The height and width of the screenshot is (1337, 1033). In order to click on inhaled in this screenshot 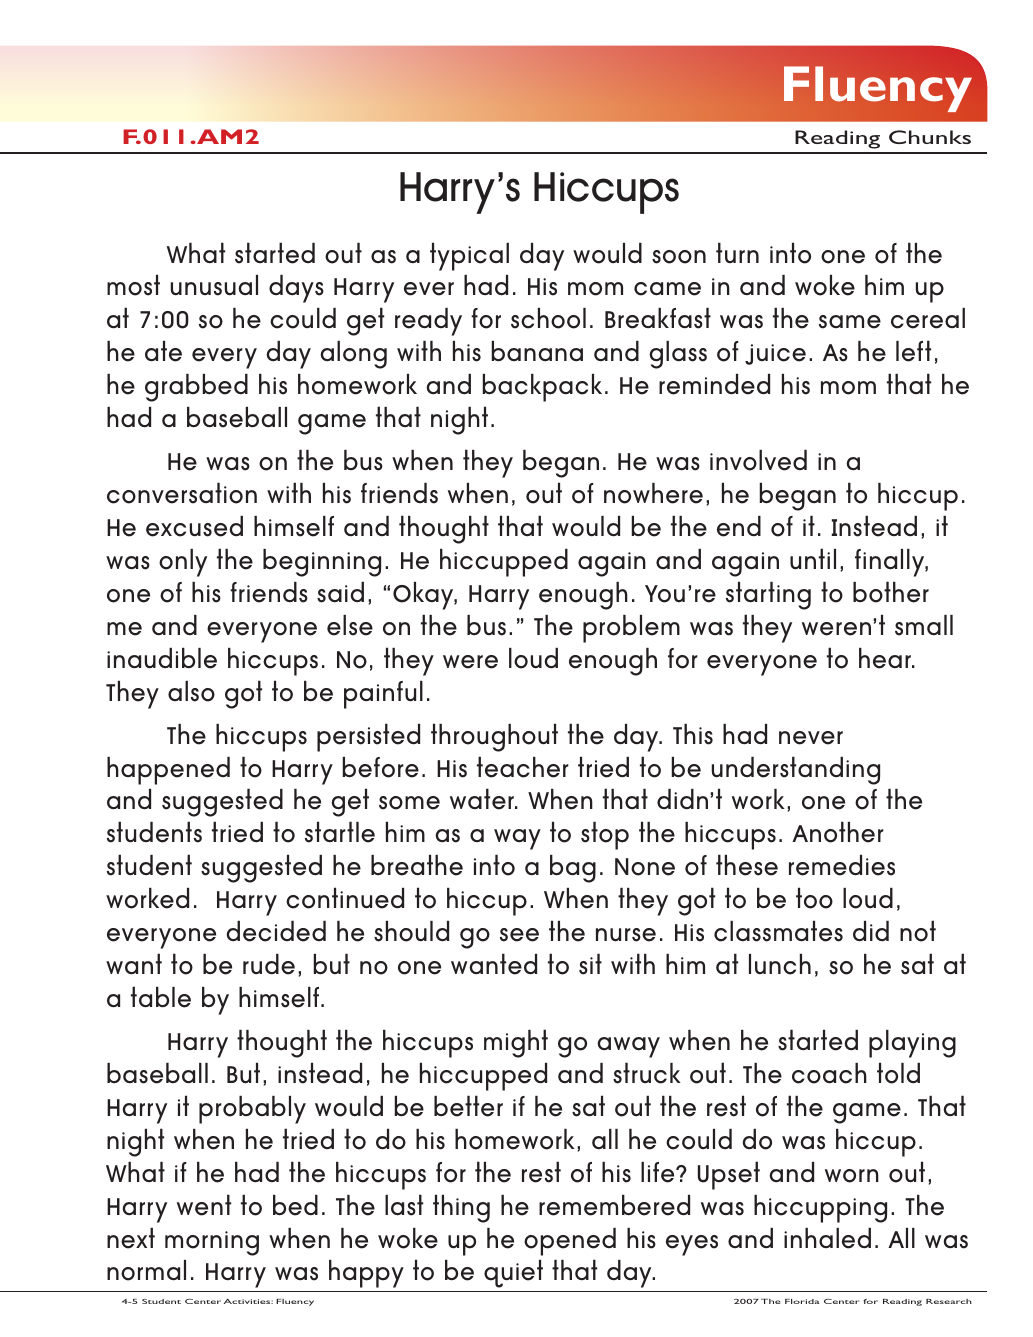, I will do `click(827, 1238)`.
